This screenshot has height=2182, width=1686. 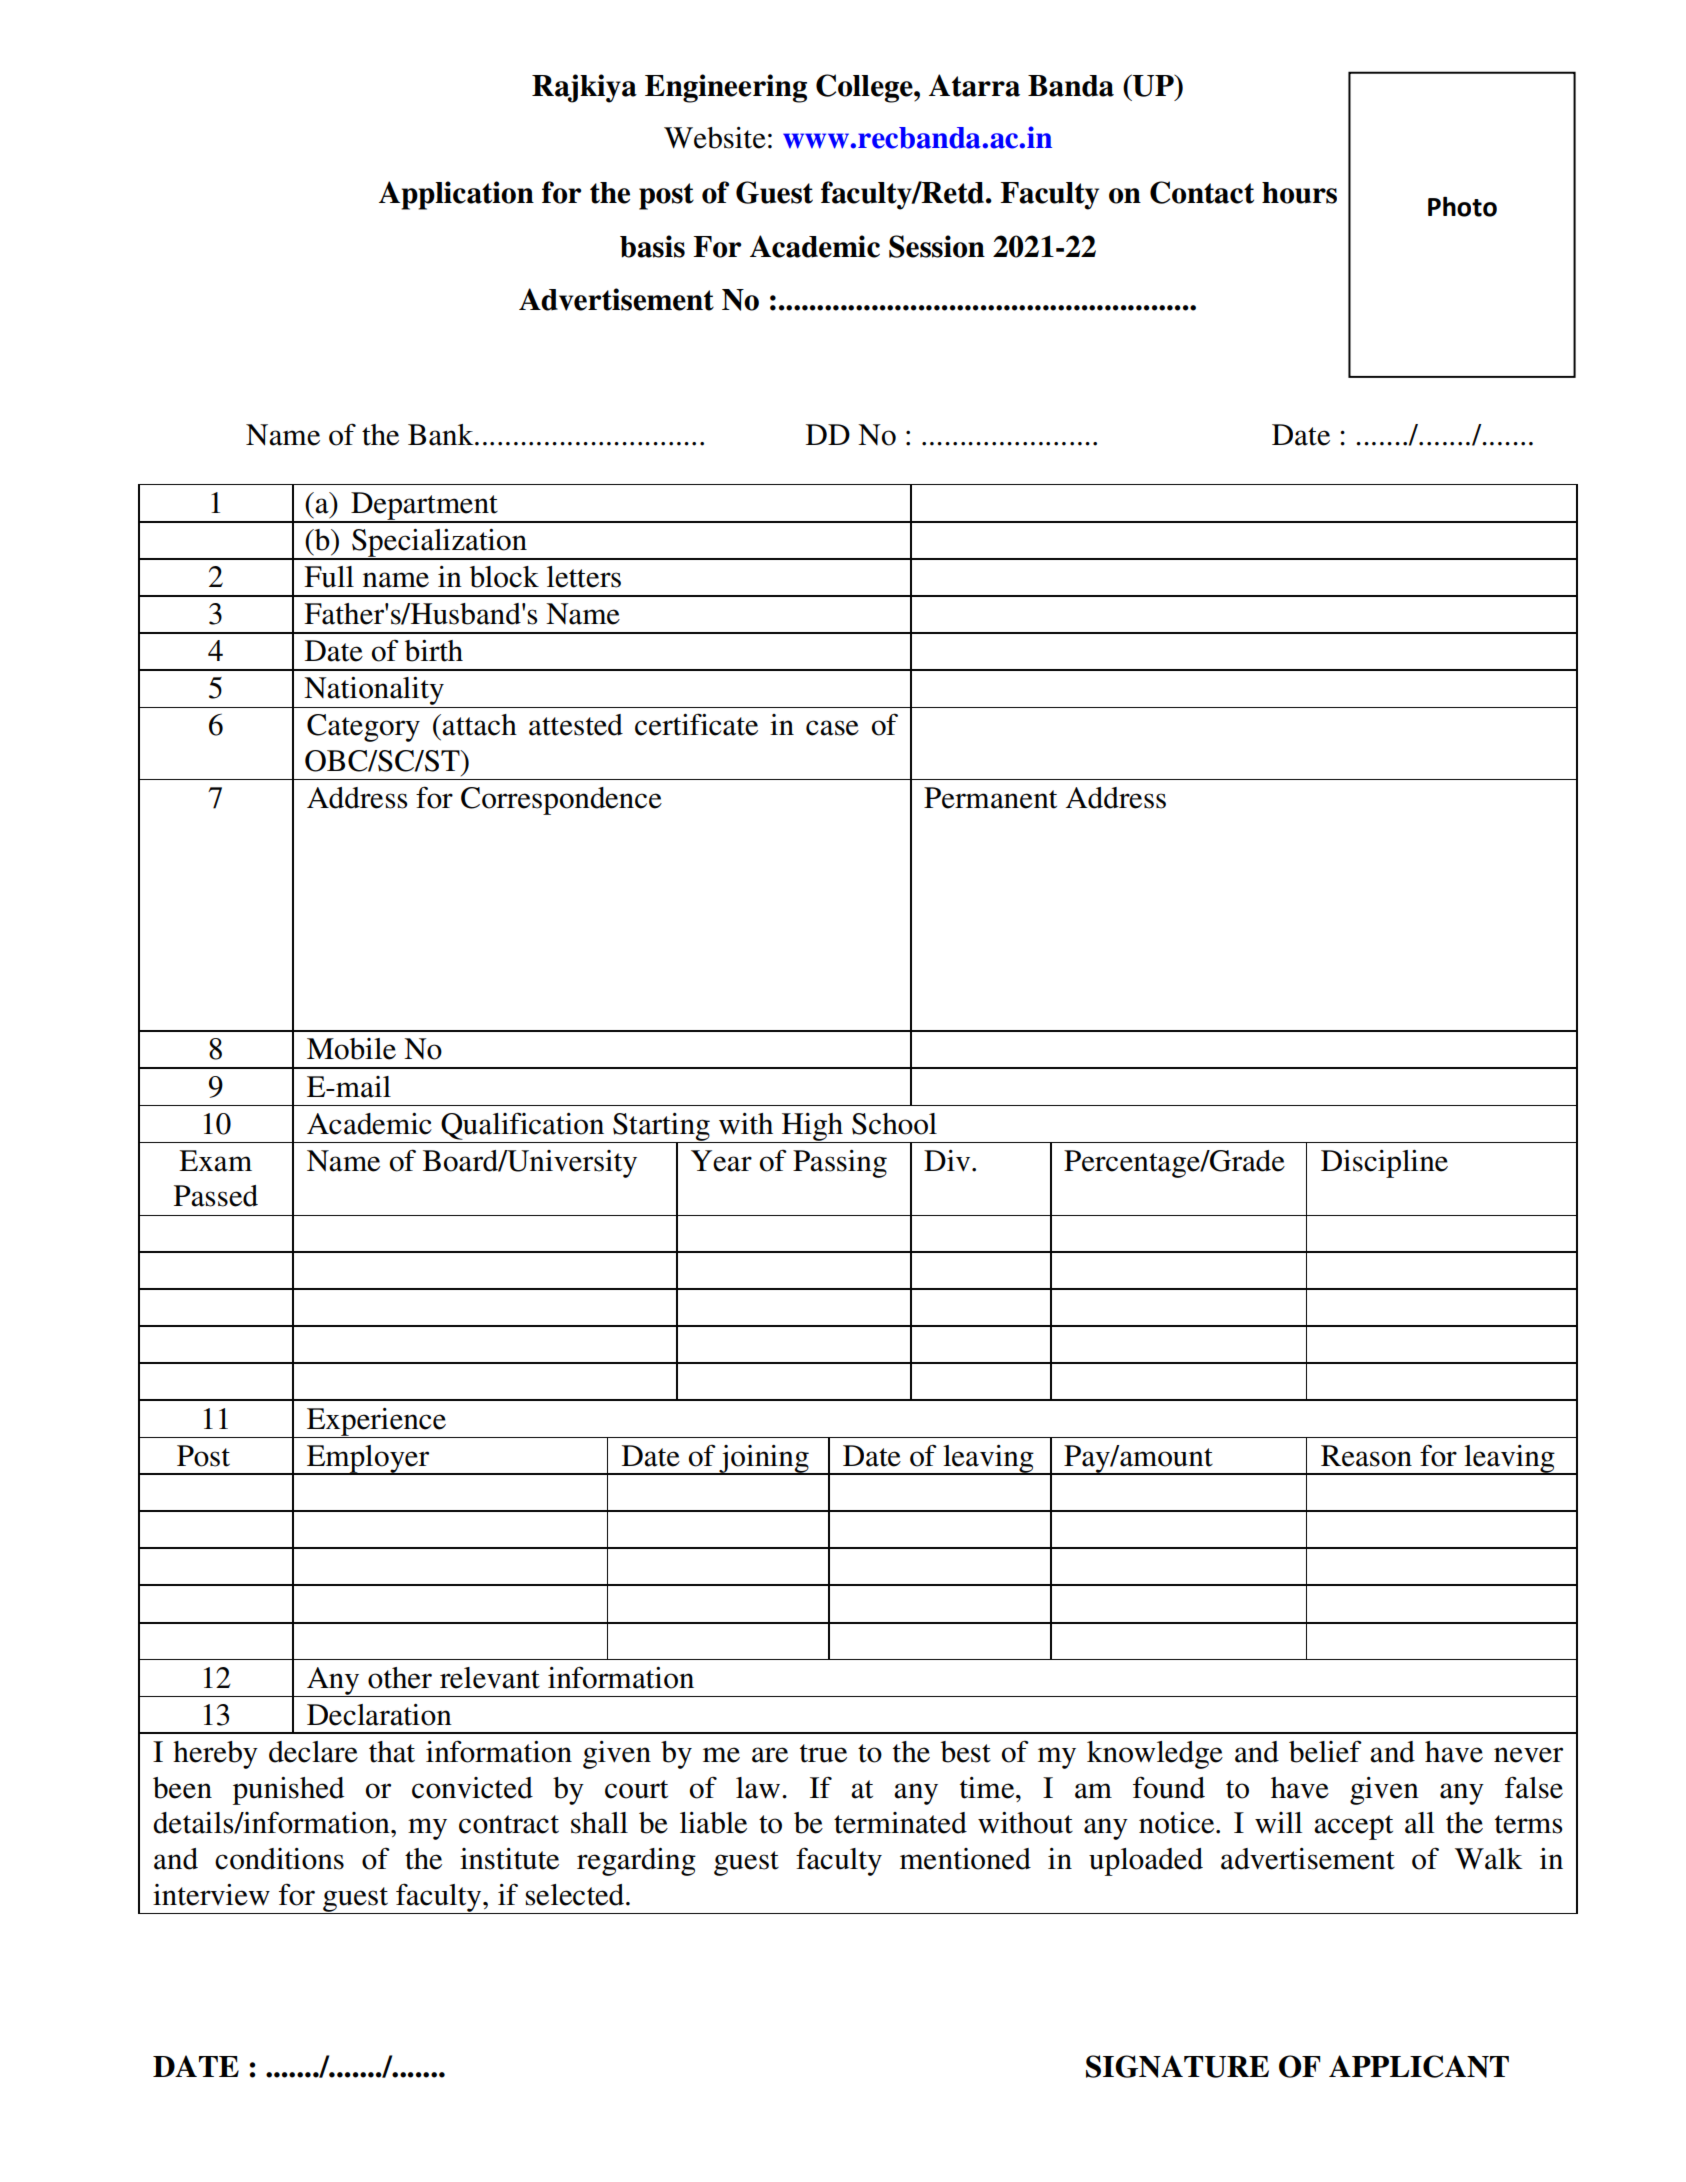 I want to click on case, so click(x=832, y=728).
